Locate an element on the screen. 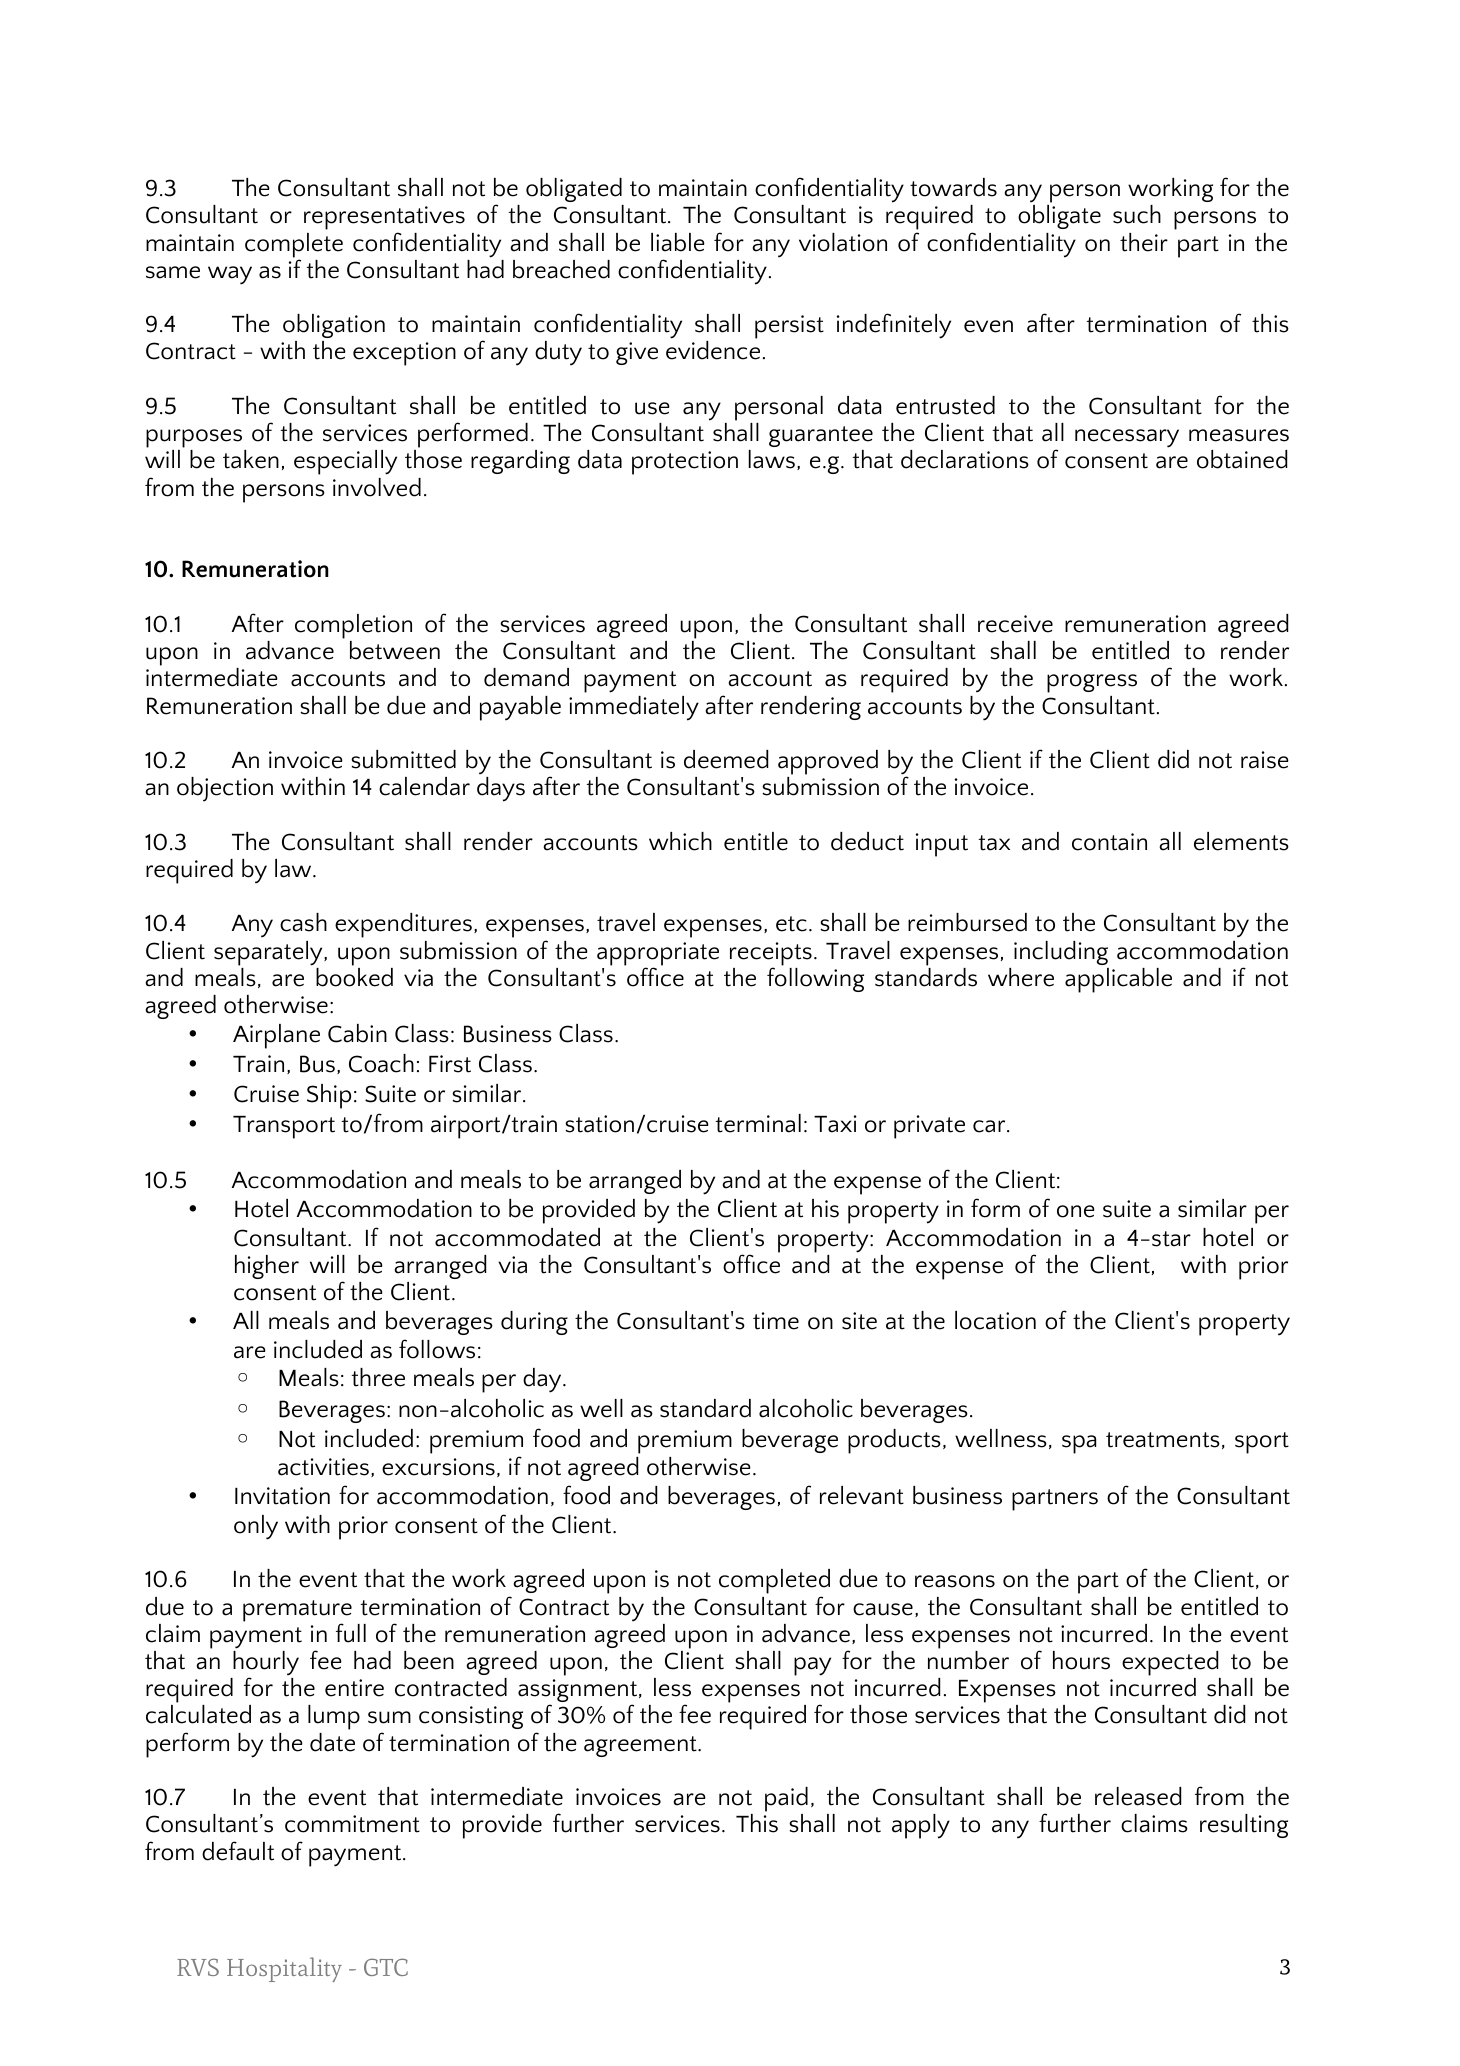  paid is located at coordinates (786, 1799).
